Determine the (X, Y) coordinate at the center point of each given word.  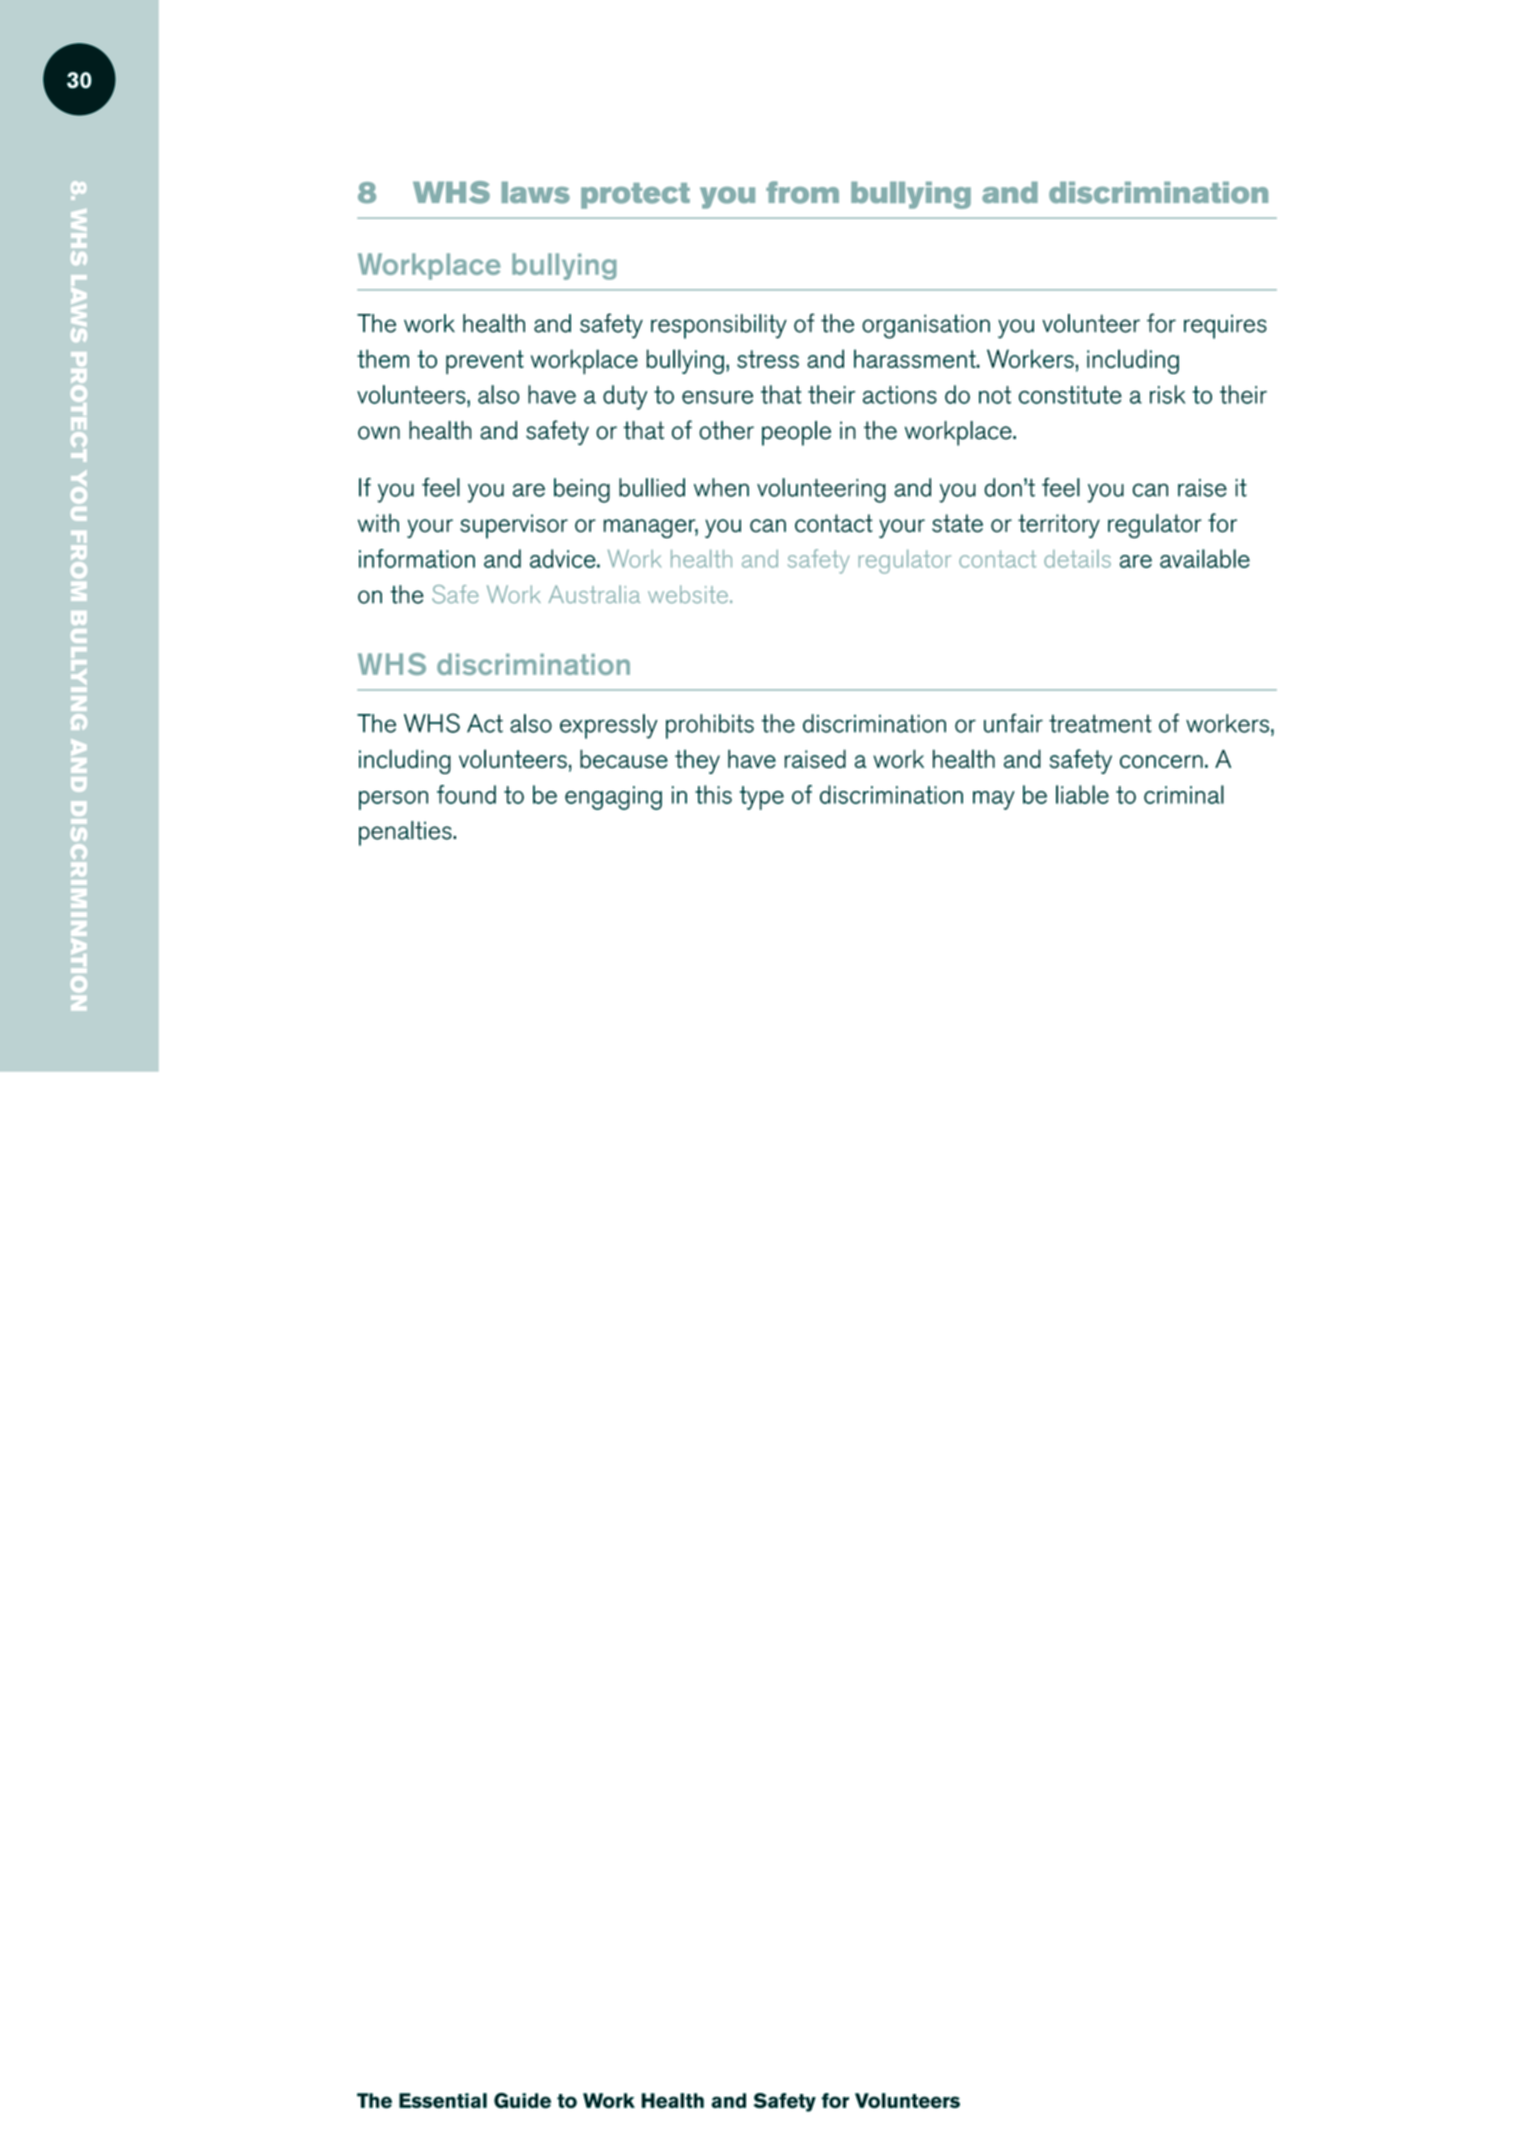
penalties (406, 833)
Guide (522, 2100)
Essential (443, 2100)
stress (768, 359)
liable (1082, 794)
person (393, 800)
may (994, 800)
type (762, 798)
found (466, 794)
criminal (1184, 794)
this (713, 794)
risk (1167, 394)
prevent (485, 362)
